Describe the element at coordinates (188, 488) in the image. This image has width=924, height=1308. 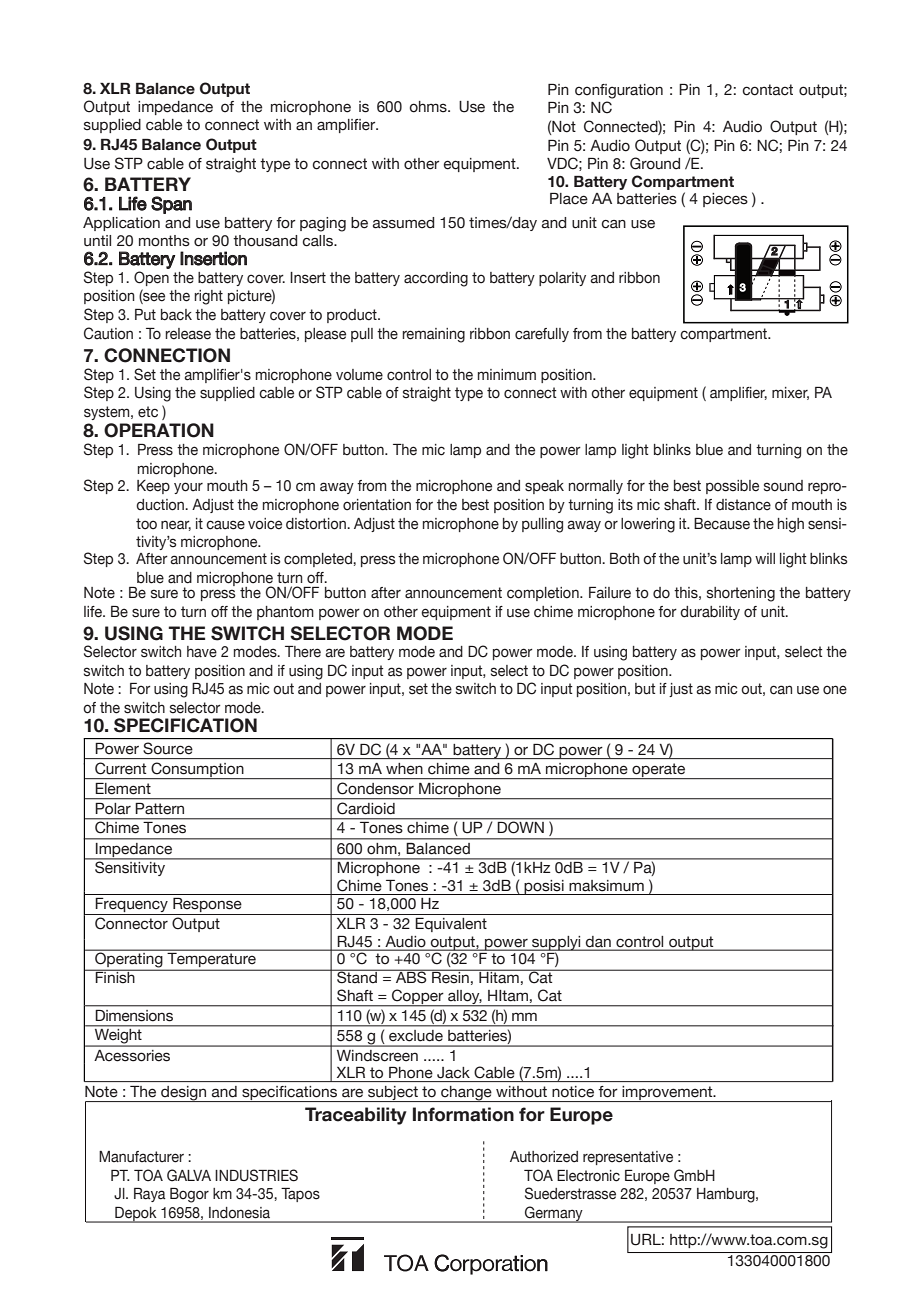
I see `your` at that location.
